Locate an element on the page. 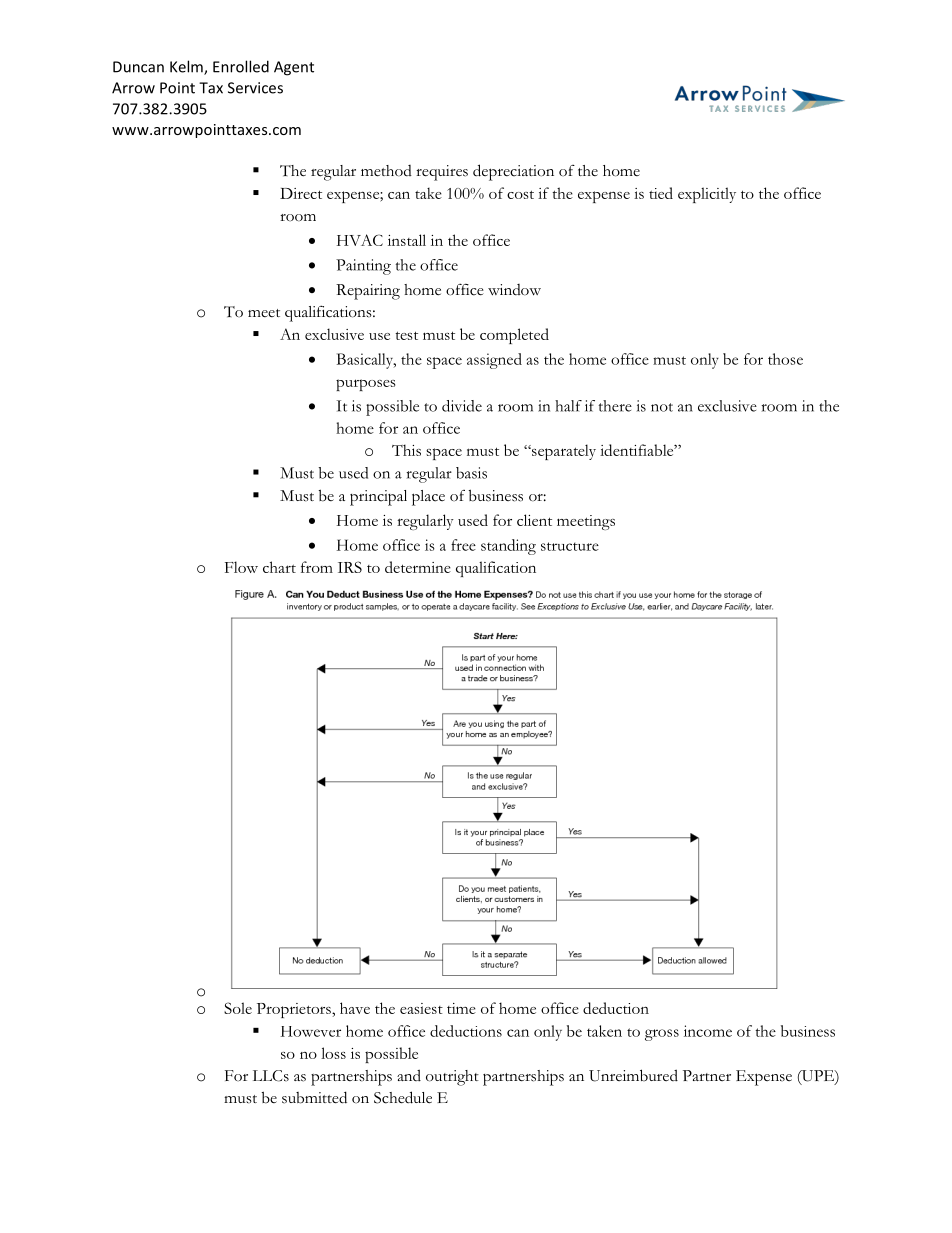 Image resolution: width=952 pixels, height=1233 pixels. requires is located at coordinates (442, 173).
